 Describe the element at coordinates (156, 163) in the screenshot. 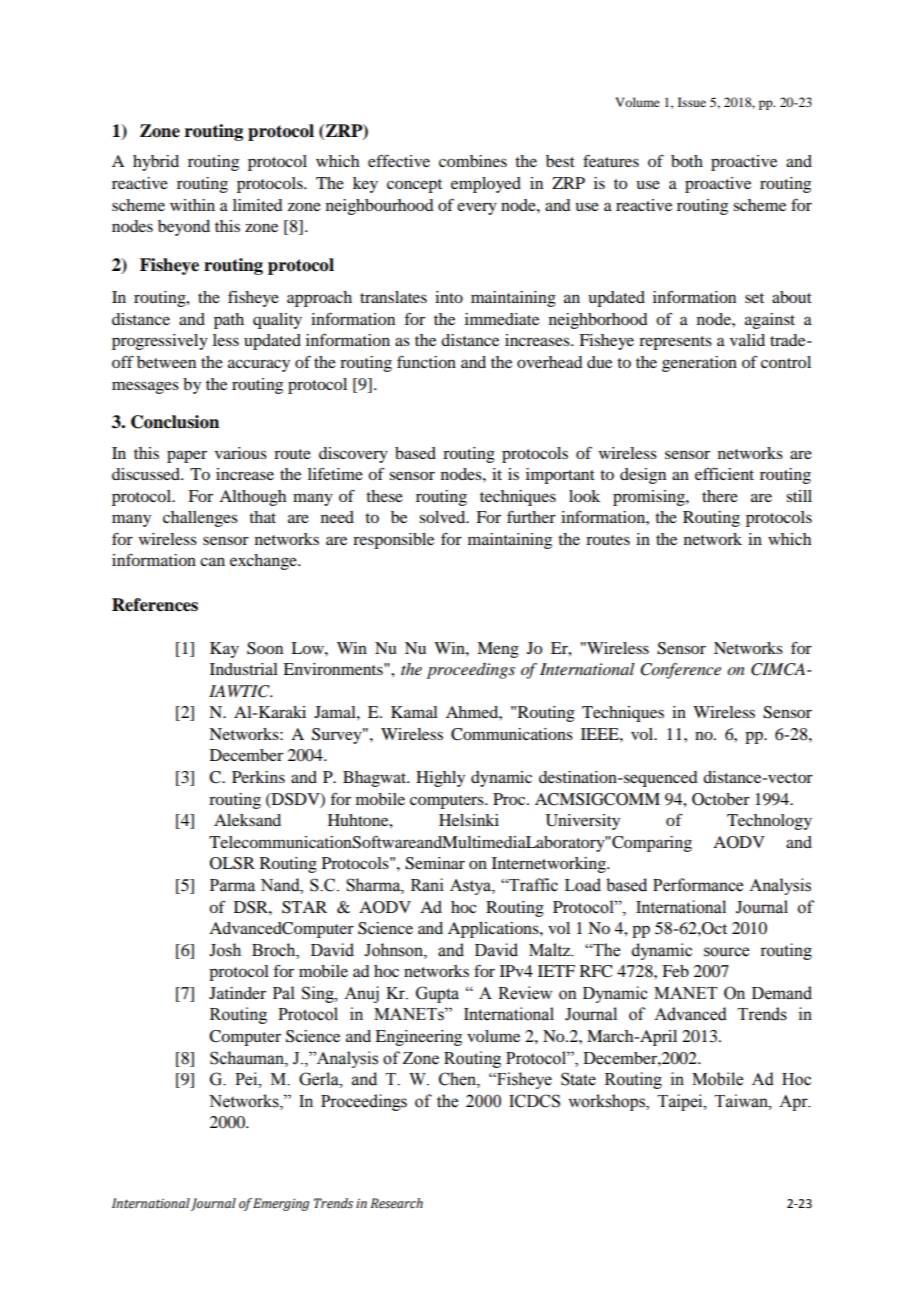

I see `hybrid` at that location.
